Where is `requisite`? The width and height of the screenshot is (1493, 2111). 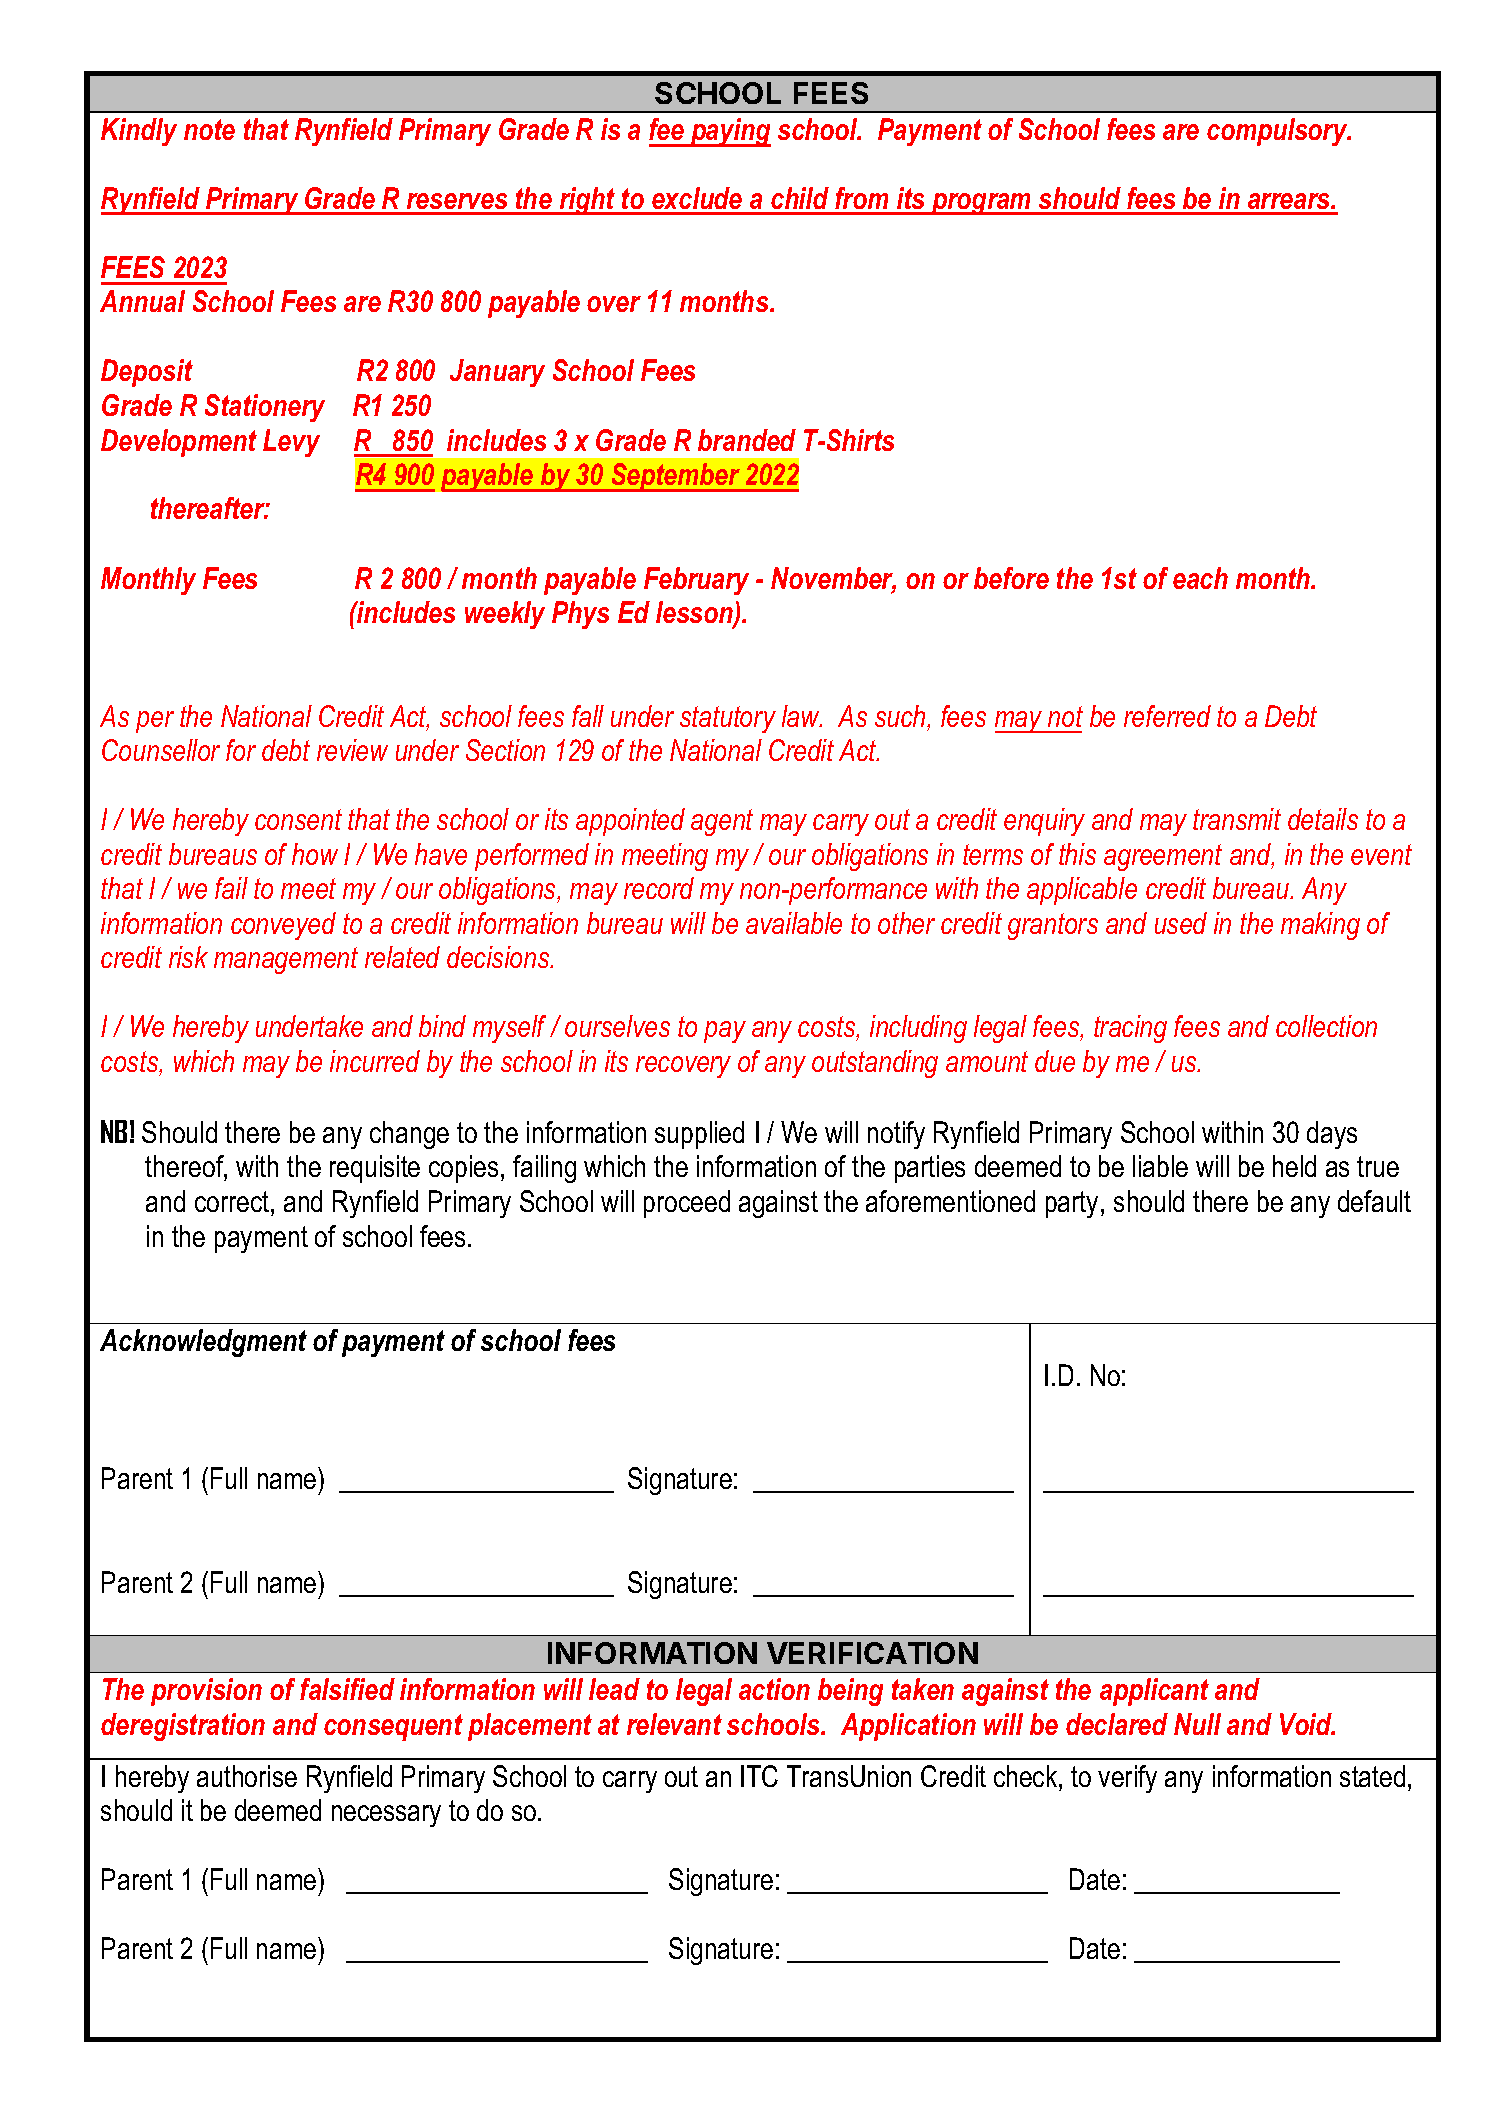 requisite is located at coordinates (375, 1169).
